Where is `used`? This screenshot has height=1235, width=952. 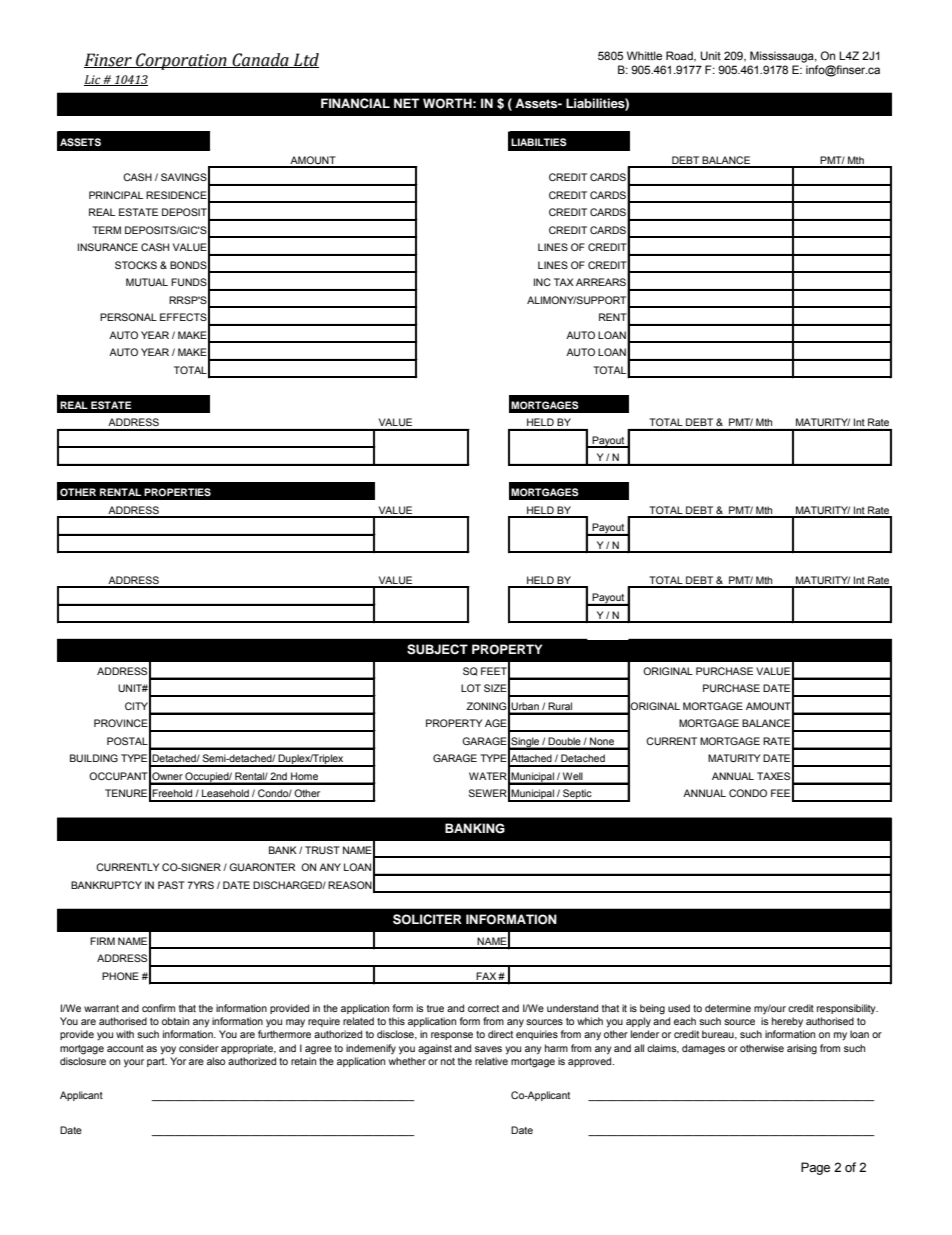 used is located at coordinates (679, 1008).
